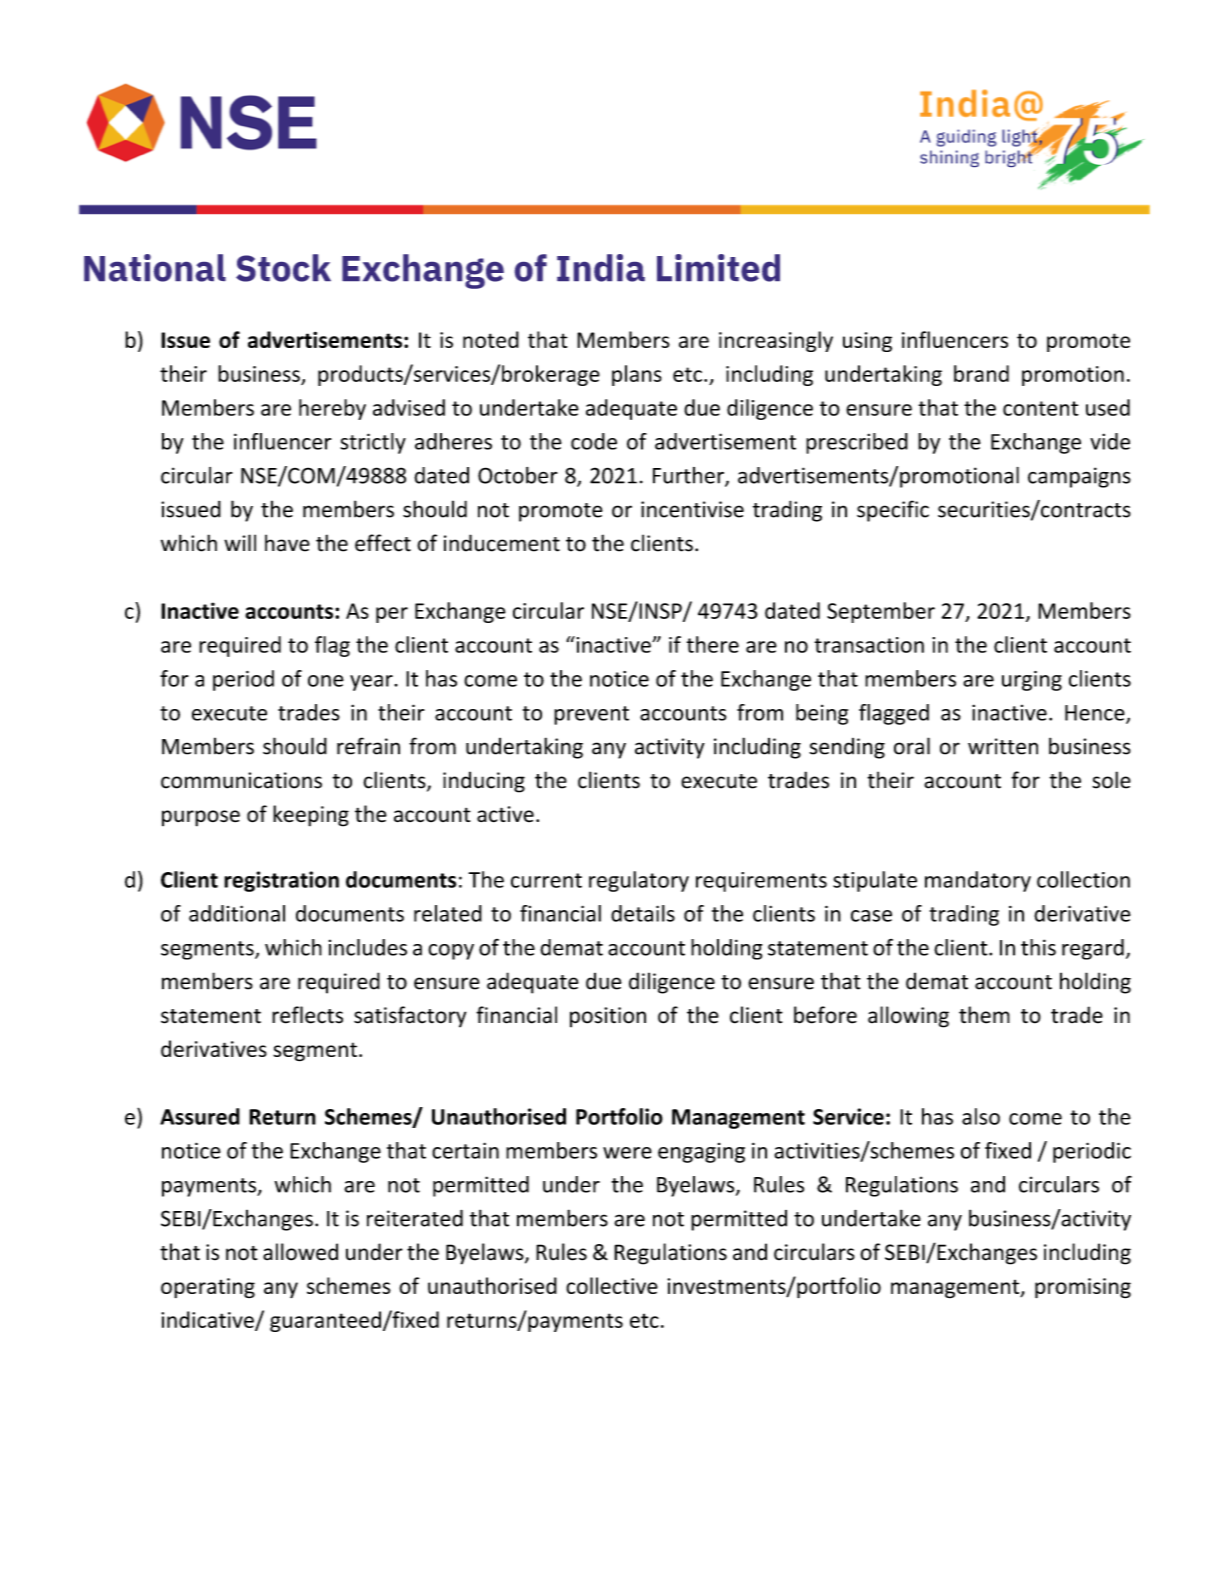 This image has height=1592, width=1231. I want to click on India, so click(601, 268).
